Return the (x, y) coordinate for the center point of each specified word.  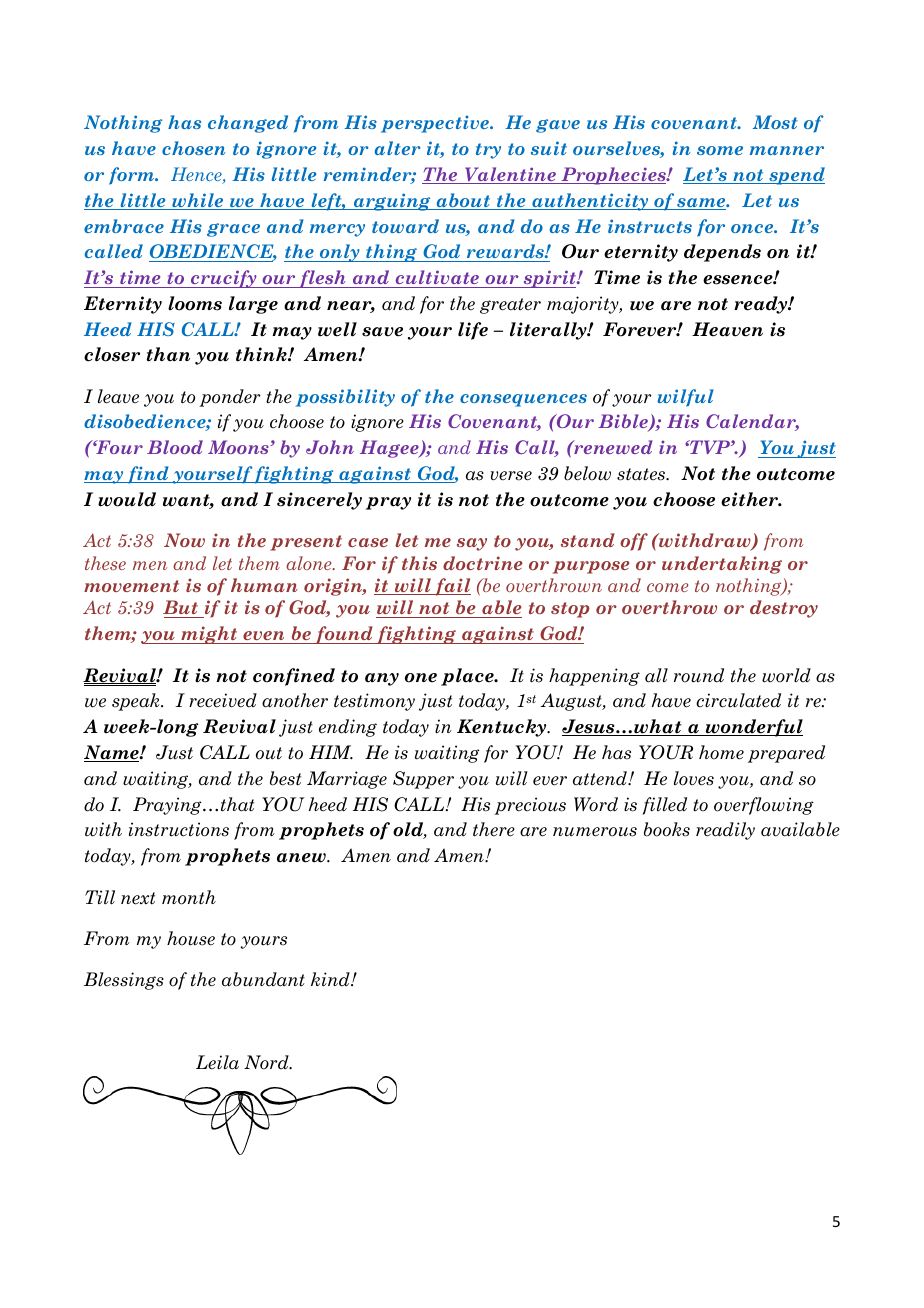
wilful (685, 398)
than (168, 354)
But (182, 609)
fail (452, 587)
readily (725, 831)
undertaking (722, 565)
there (494, 829)
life (473, 331)
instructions (179, 829)
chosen (194, 148)
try (488, 151)
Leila (217, 1062)
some (720, 150)
